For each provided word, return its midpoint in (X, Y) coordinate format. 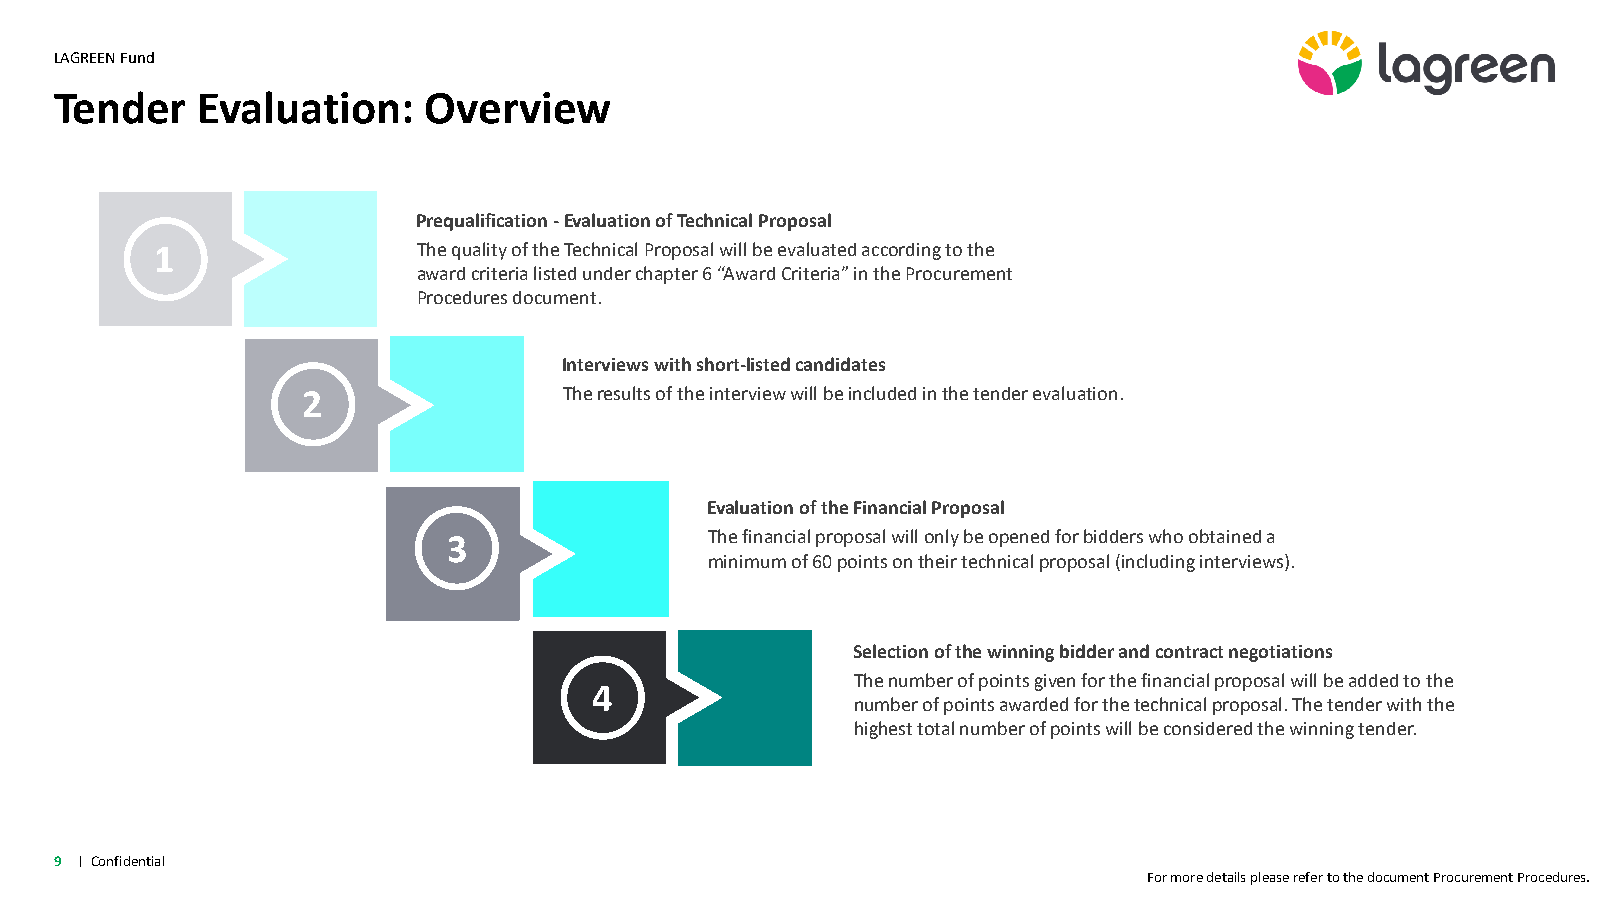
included (882, 393)
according (901, 251)
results (624, 393)
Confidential (128, 861)
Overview (518, 108)
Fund (137, 57)
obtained (1225, 536)
